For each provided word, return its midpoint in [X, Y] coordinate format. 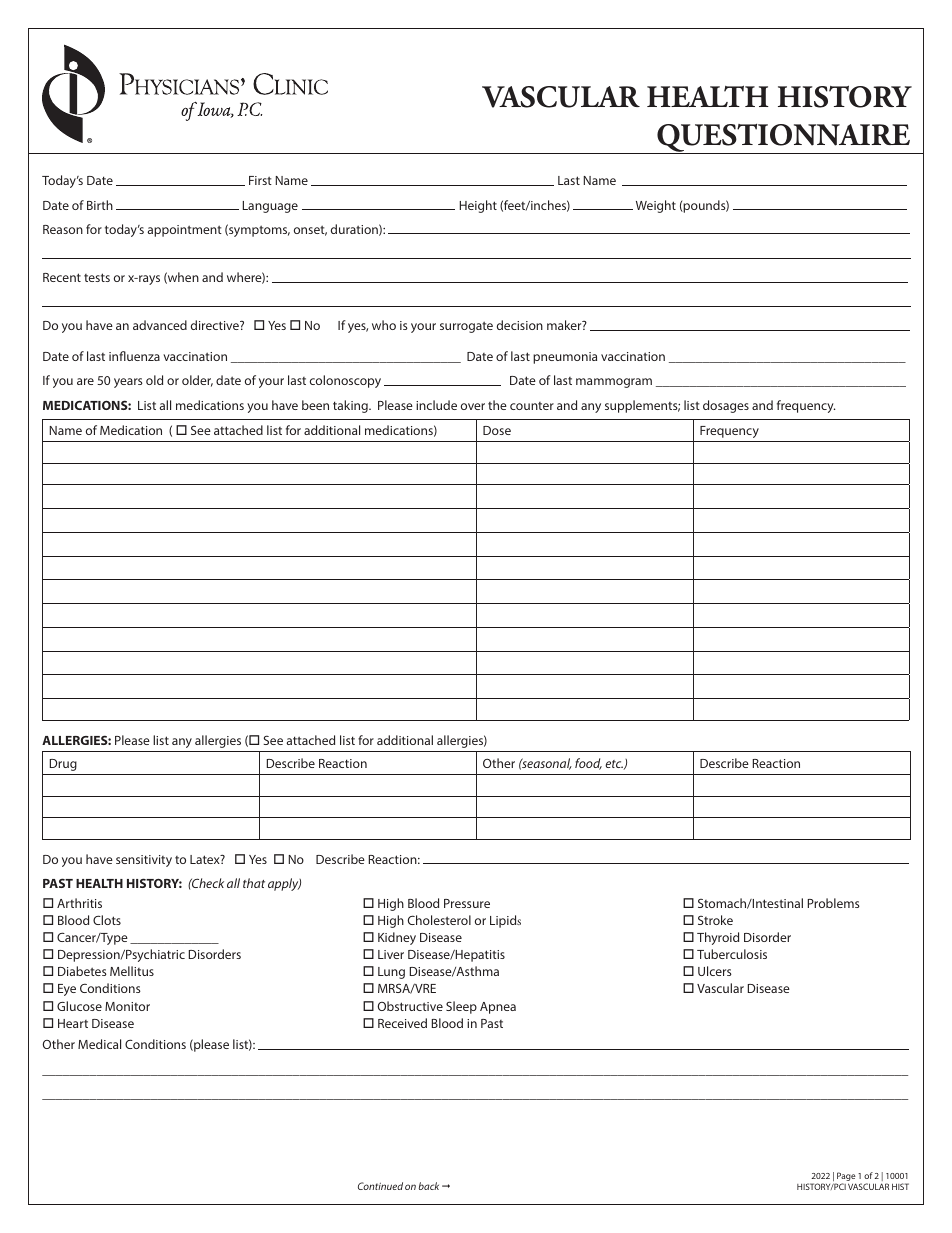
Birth [100, 205]
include [436, 405]
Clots [107, 920]
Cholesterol [439, 920]
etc [614, 765]
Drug [63, 765]
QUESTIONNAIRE [783, 139]
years [128, 383]
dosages [726, 406]
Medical [99, 1044]
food [588, 764]
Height [478, 206]
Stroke [715, 920]
